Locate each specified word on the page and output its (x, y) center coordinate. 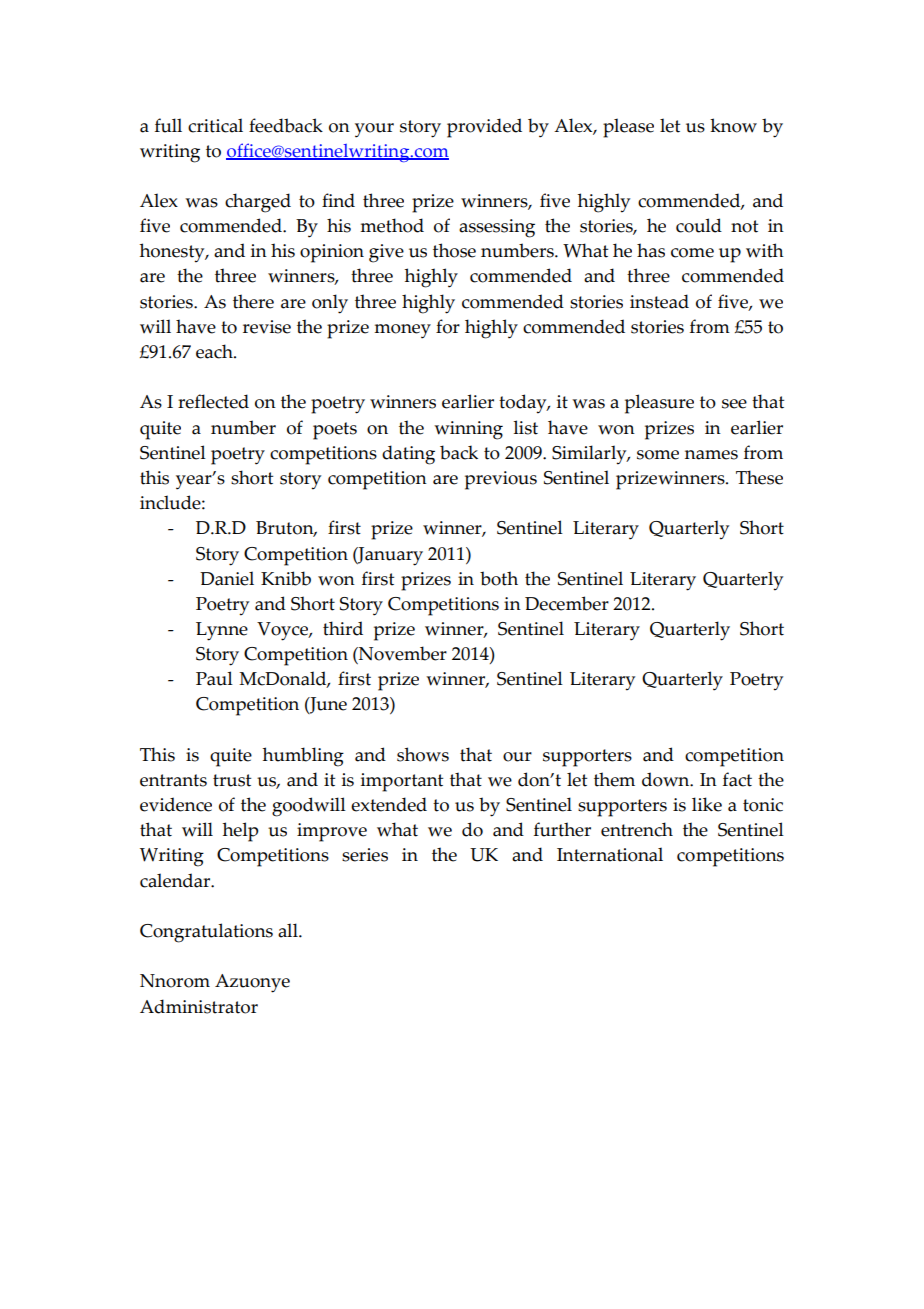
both (499, 578)
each (215, 351)
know (733, 125)
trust (232, 780)
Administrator (199, 1006)
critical (215, 125)
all (289, 930)
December (567, 603)
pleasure (659, 404)
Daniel (227, 578)
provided (484, 128)
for (448, 326)
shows (423, 754)
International (610, 854)
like (707, 804)
